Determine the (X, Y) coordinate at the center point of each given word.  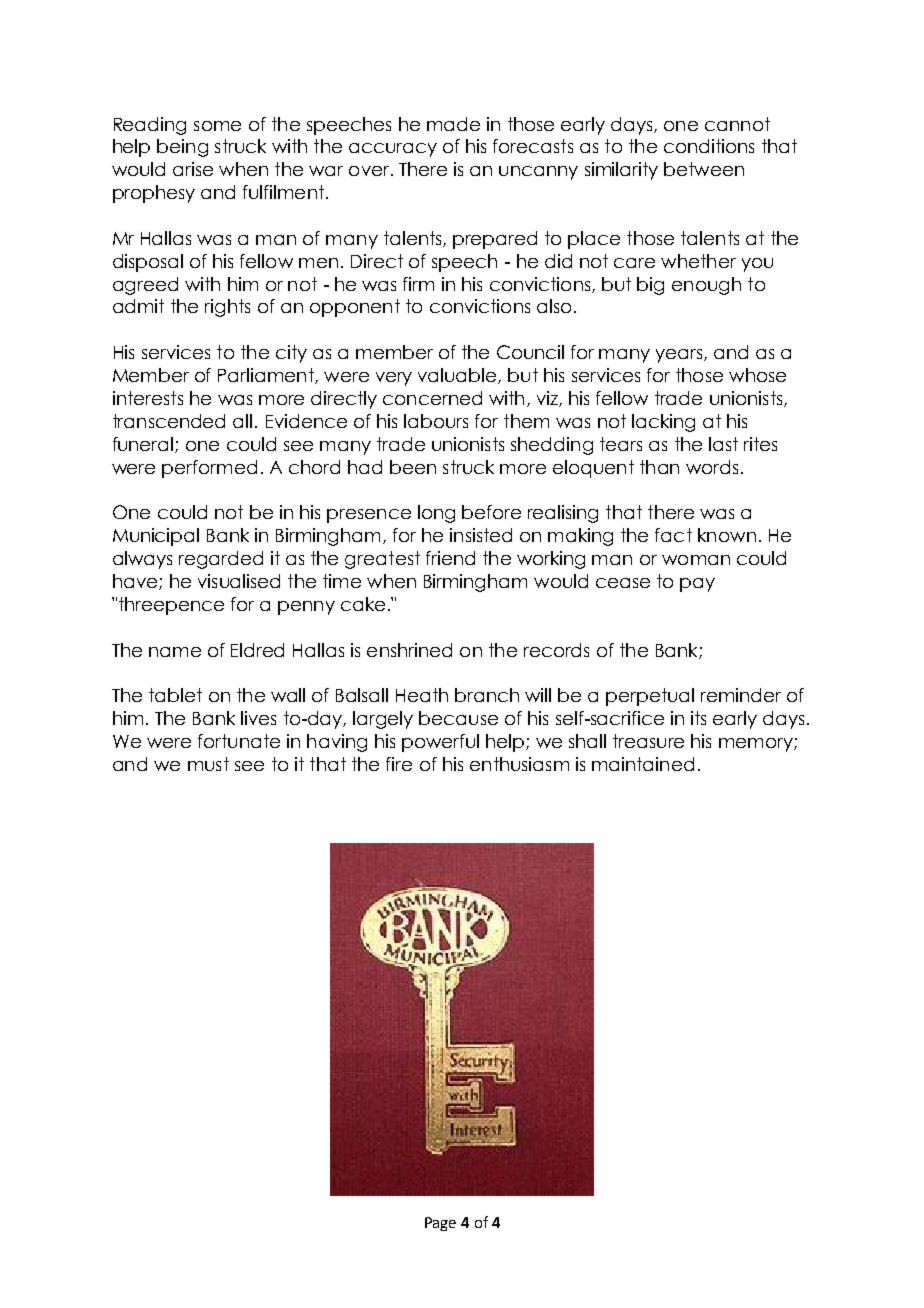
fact (673, 535)
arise (193, 169)
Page (440, 1224)
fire (399, 764)
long (436, 514)
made (453, 124)
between (704, 169)
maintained (643, 764)
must (208, 764)
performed (209, 469)
